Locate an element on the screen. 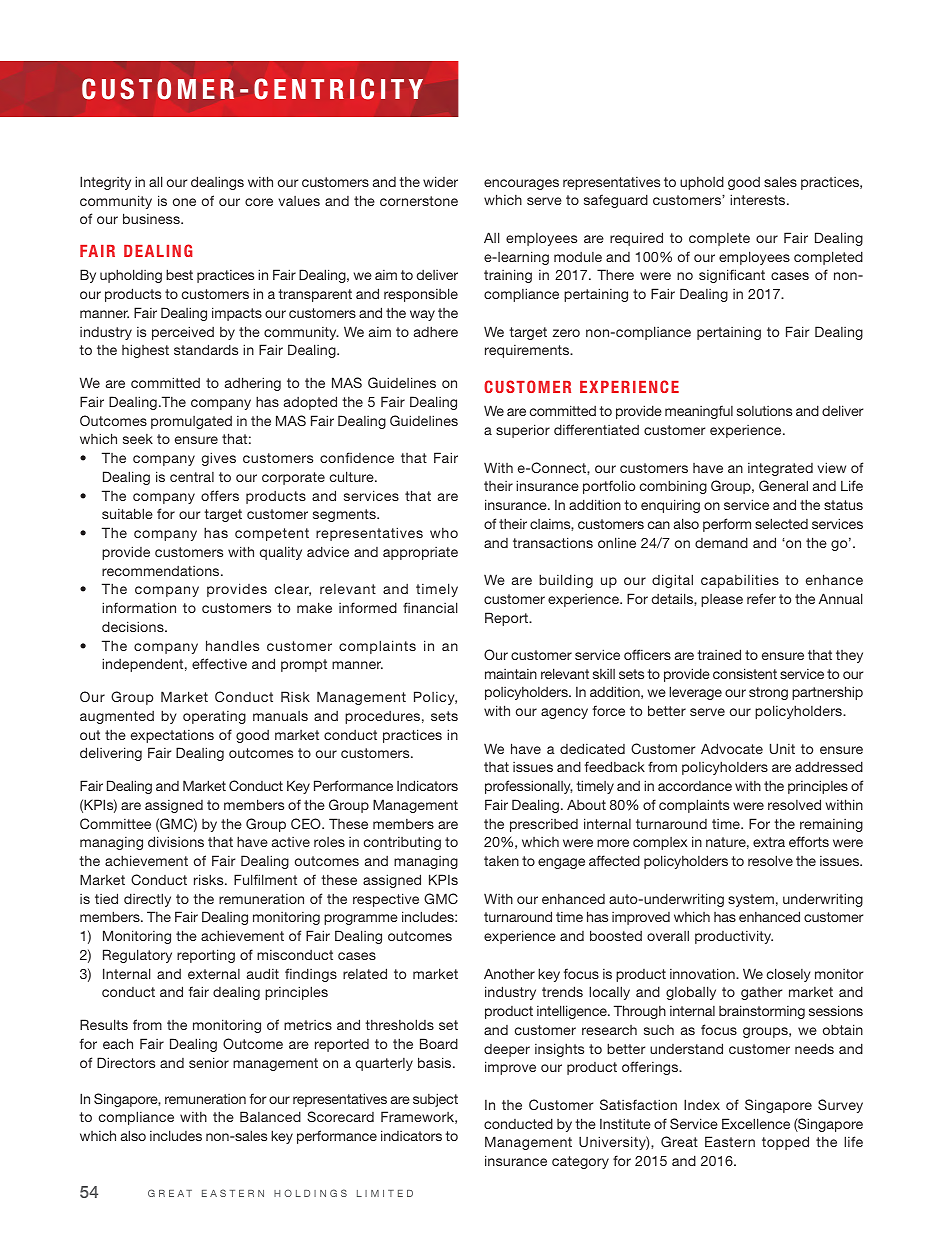  consistent is located at coordinates (745, 673).
